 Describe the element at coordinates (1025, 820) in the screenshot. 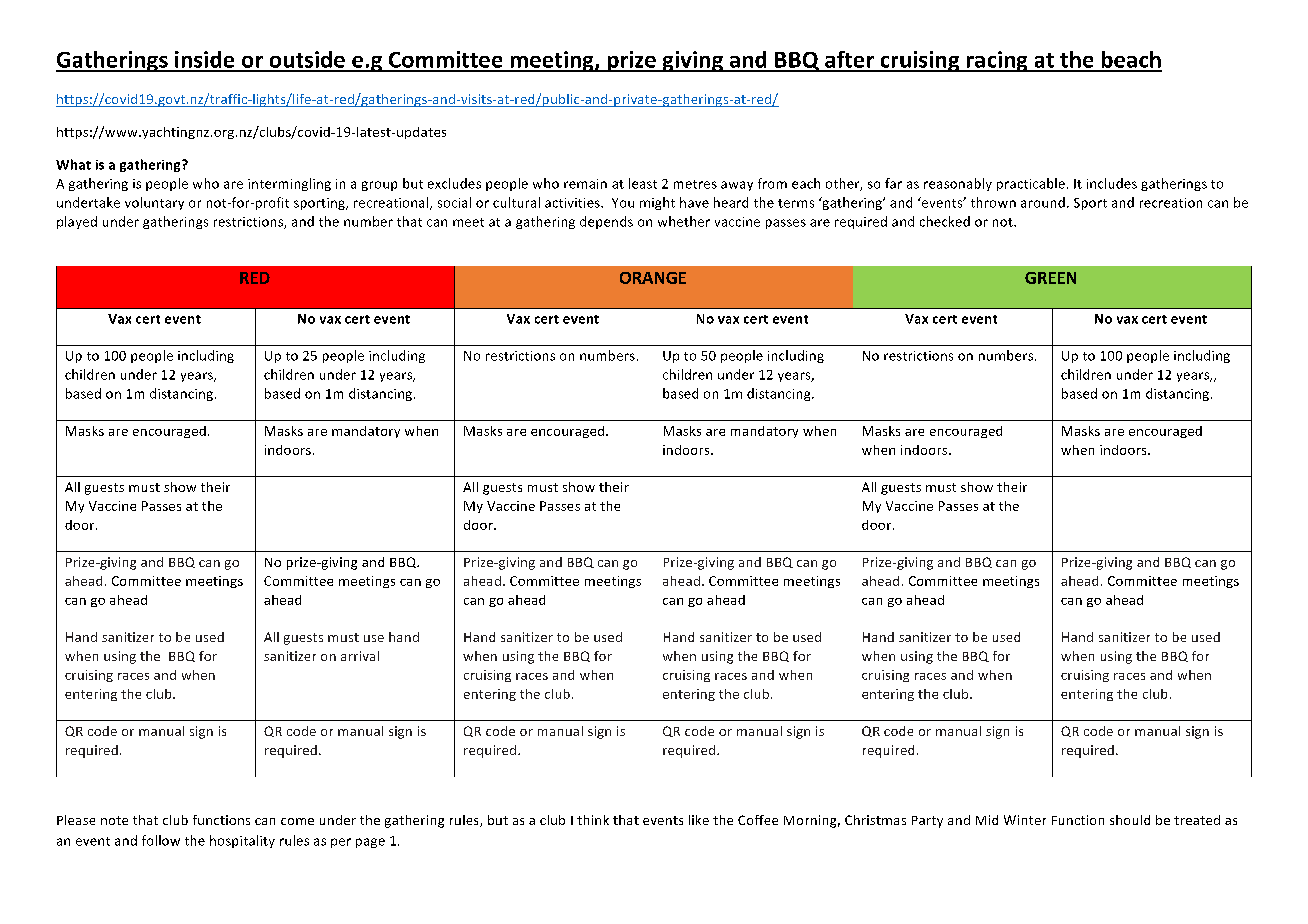

I see `Winter` at that location.
